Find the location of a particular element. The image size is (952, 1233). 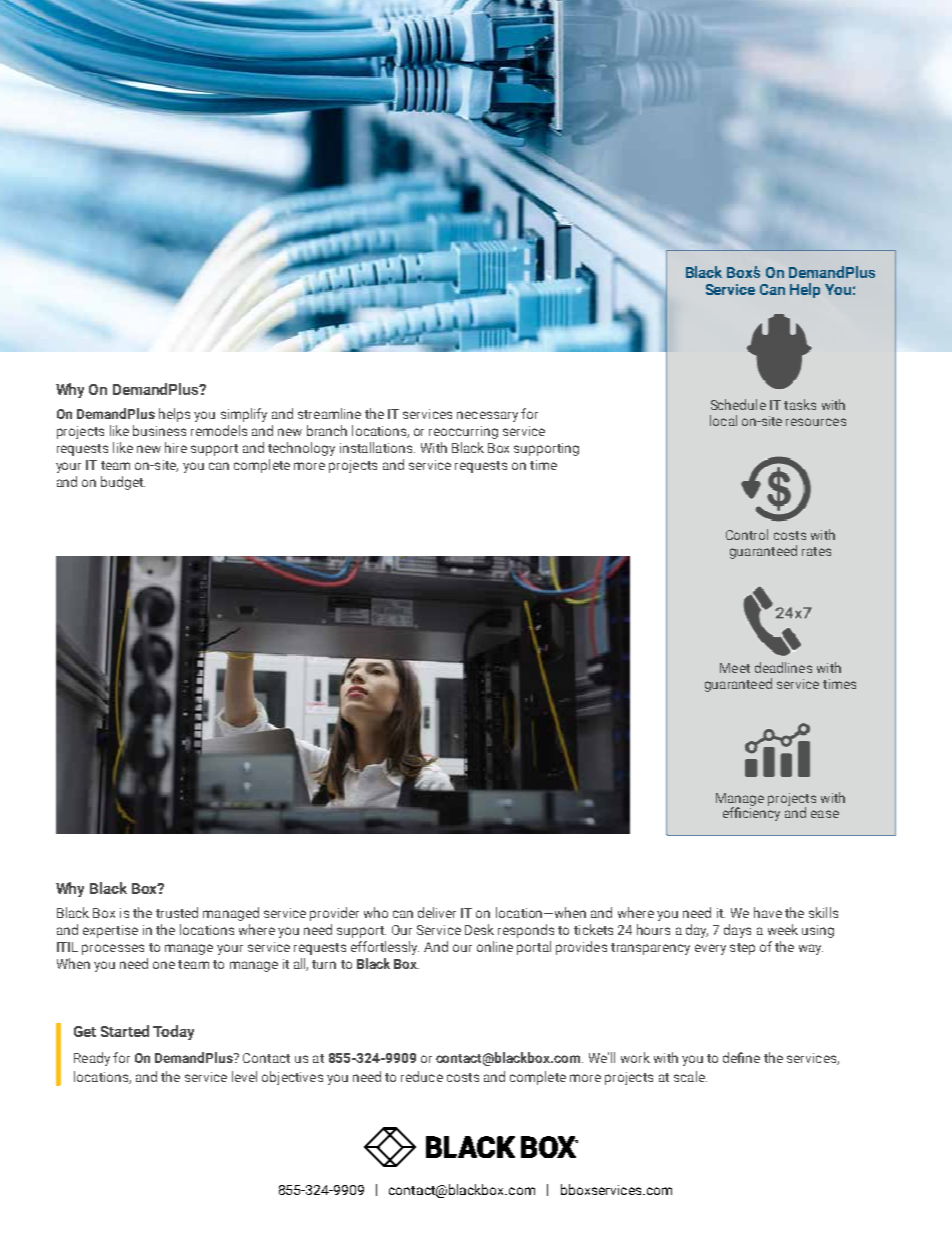

Today is located at coordinates (173, 1032).
